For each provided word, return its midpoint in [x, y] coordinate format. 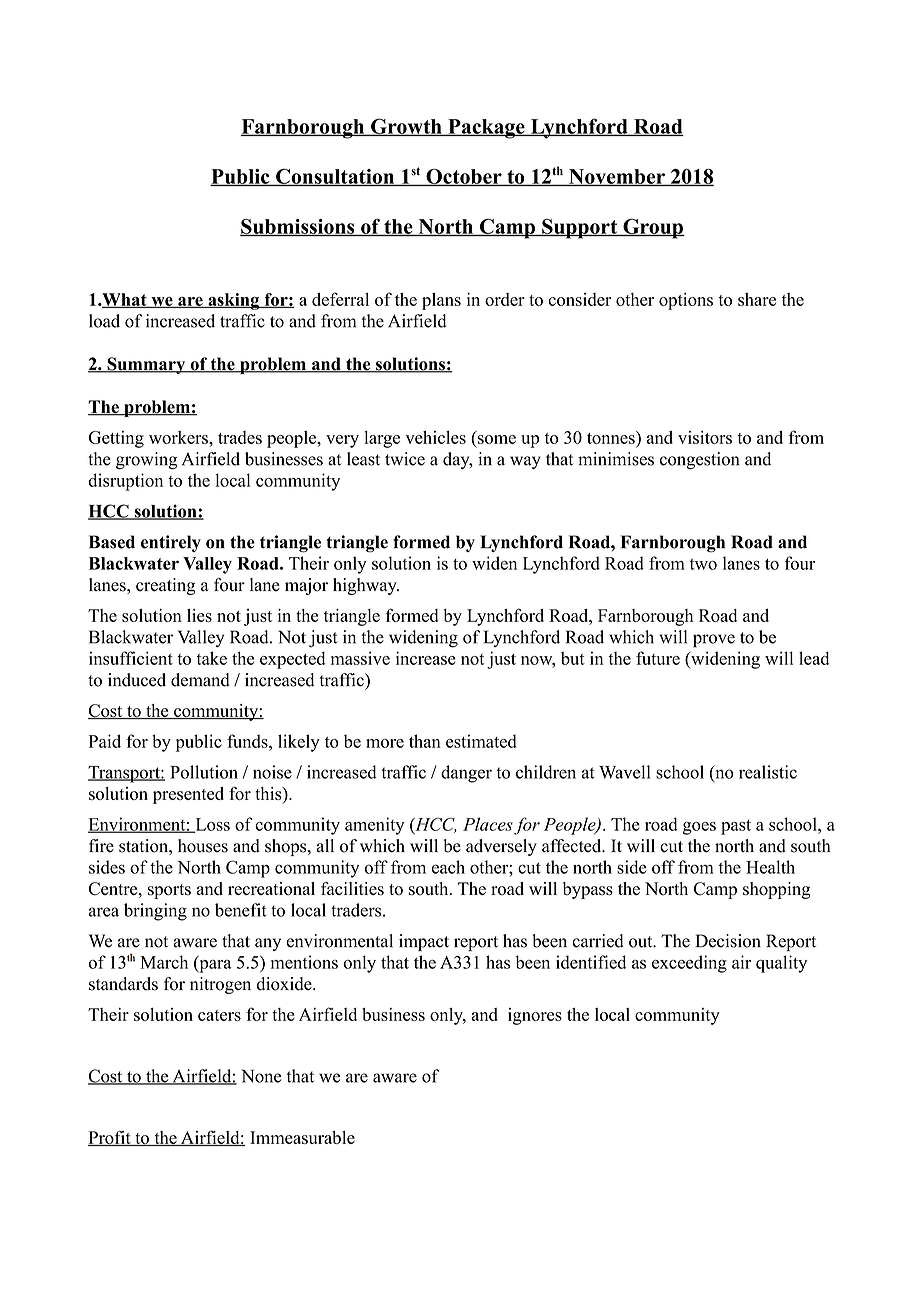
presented [188, 795]
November [617, 177]
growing [146, 461]
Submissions [298, 227]
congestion [699, 461]
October [464, 177]
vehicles [436, 437]
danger [466, 774]
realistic [768, 772]
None [261, 1076]
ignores [535, 1016]
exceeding [689, 964]
